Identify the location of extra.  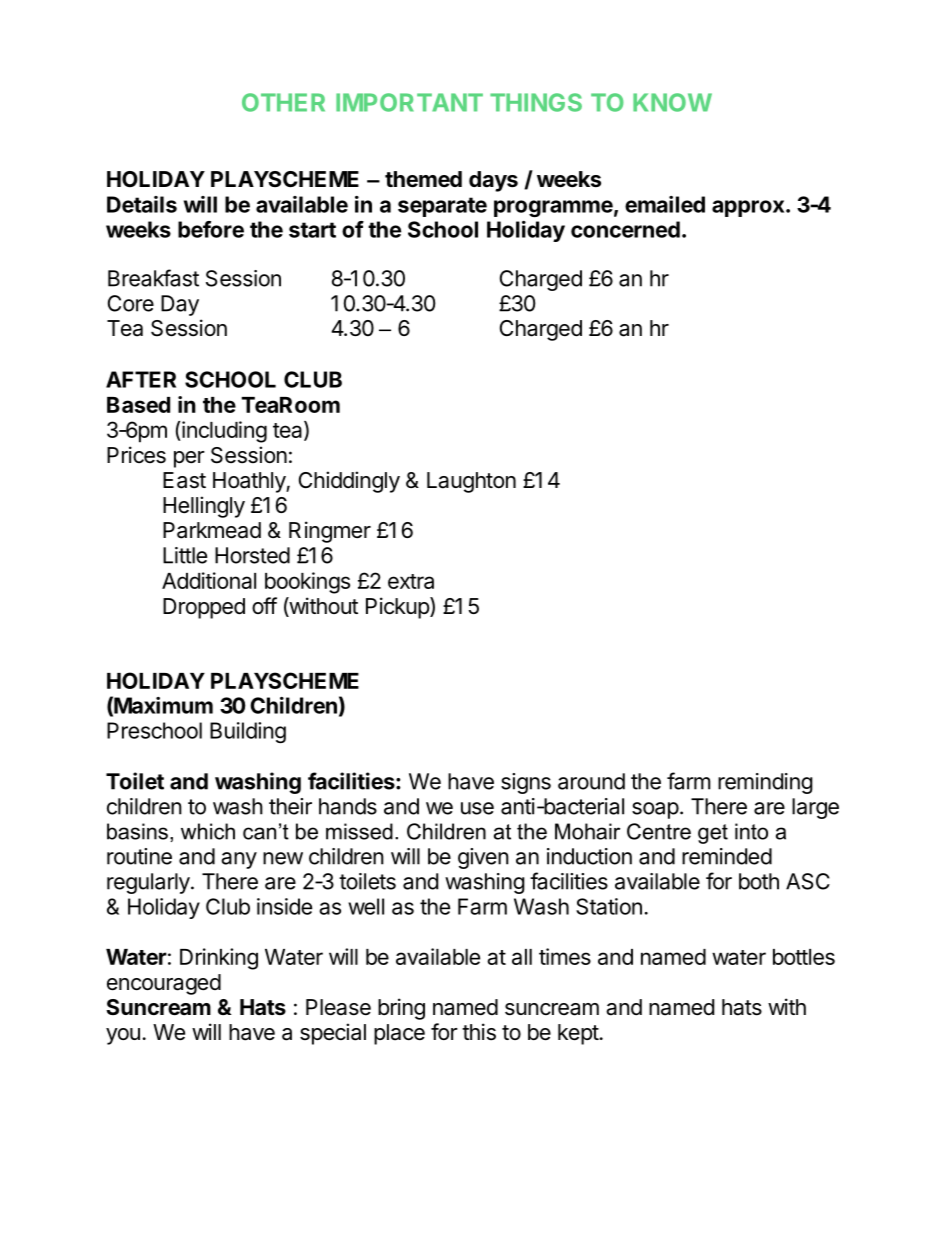
(411, 581).
